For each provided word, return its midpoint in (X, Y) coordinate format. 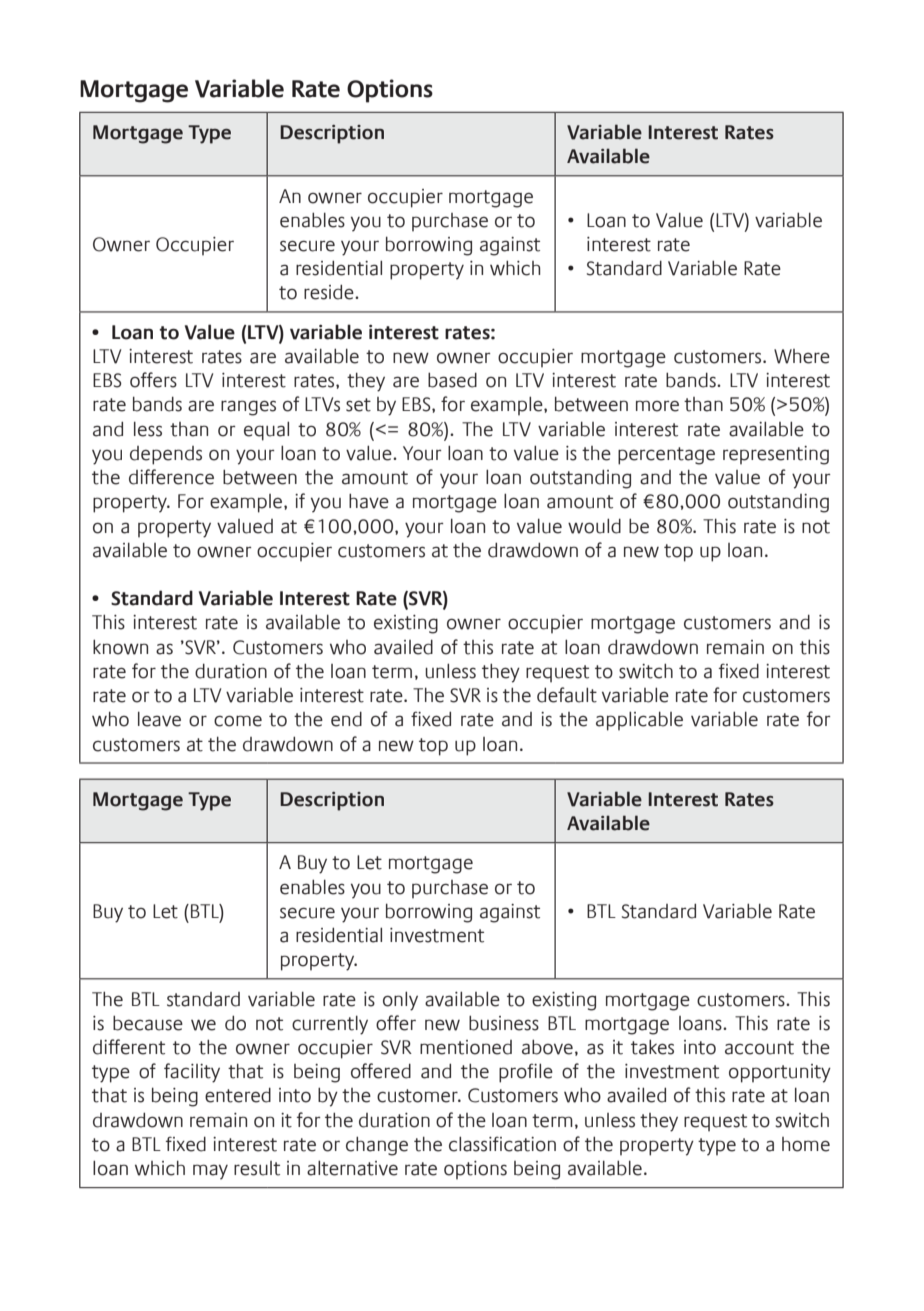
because (148, 1023)
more (657, 406)
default (567, 695)
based (452, 380)
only (400, 1001)
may (210, 1172)
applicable (639, 721)
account (759, 1048)
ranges (248, 408)
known (120, 647)
